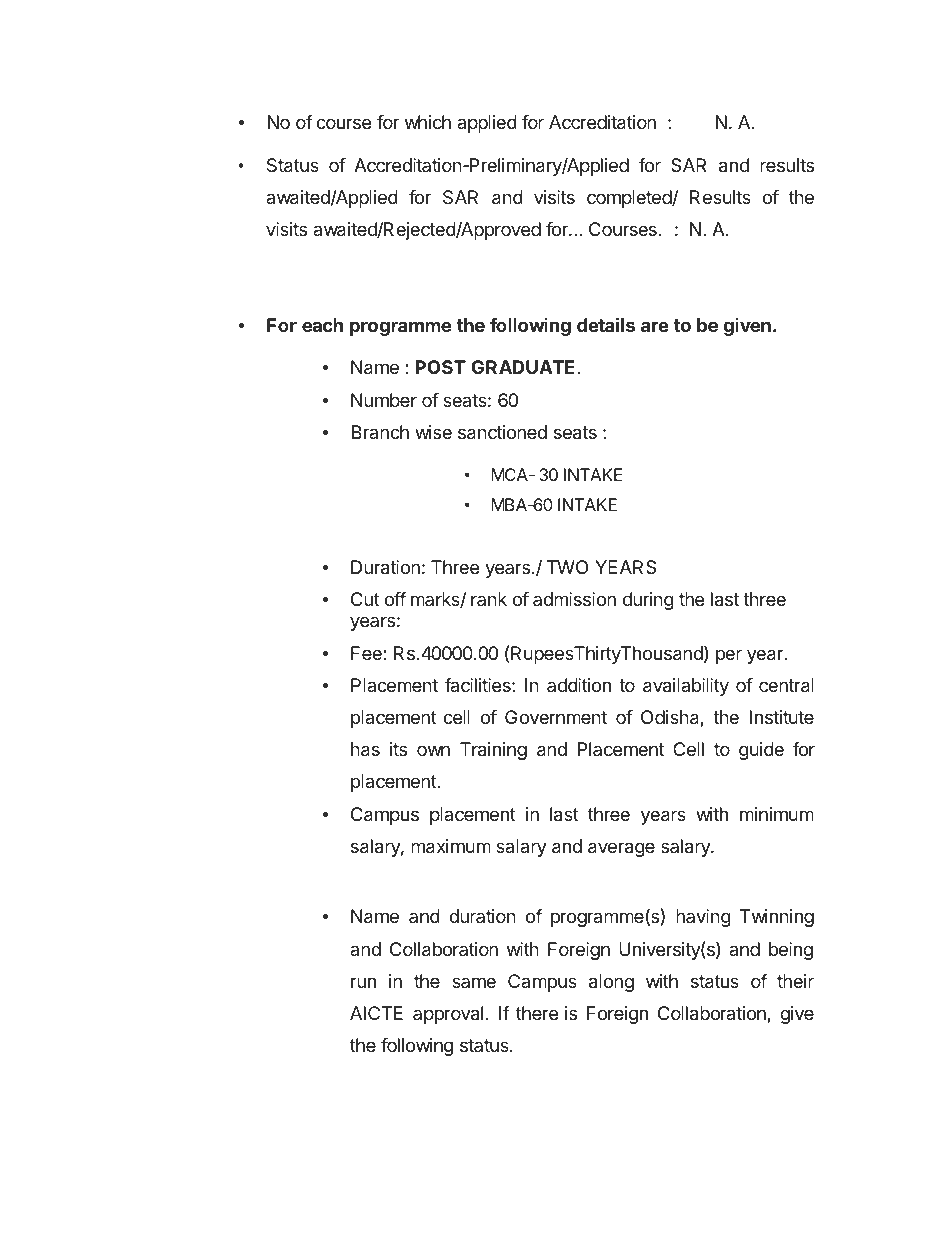 The image size is (952, 1233). What do you see at coordinates (365, 599) in the image?
I see `Cut` at bounding box center [365, 599].
